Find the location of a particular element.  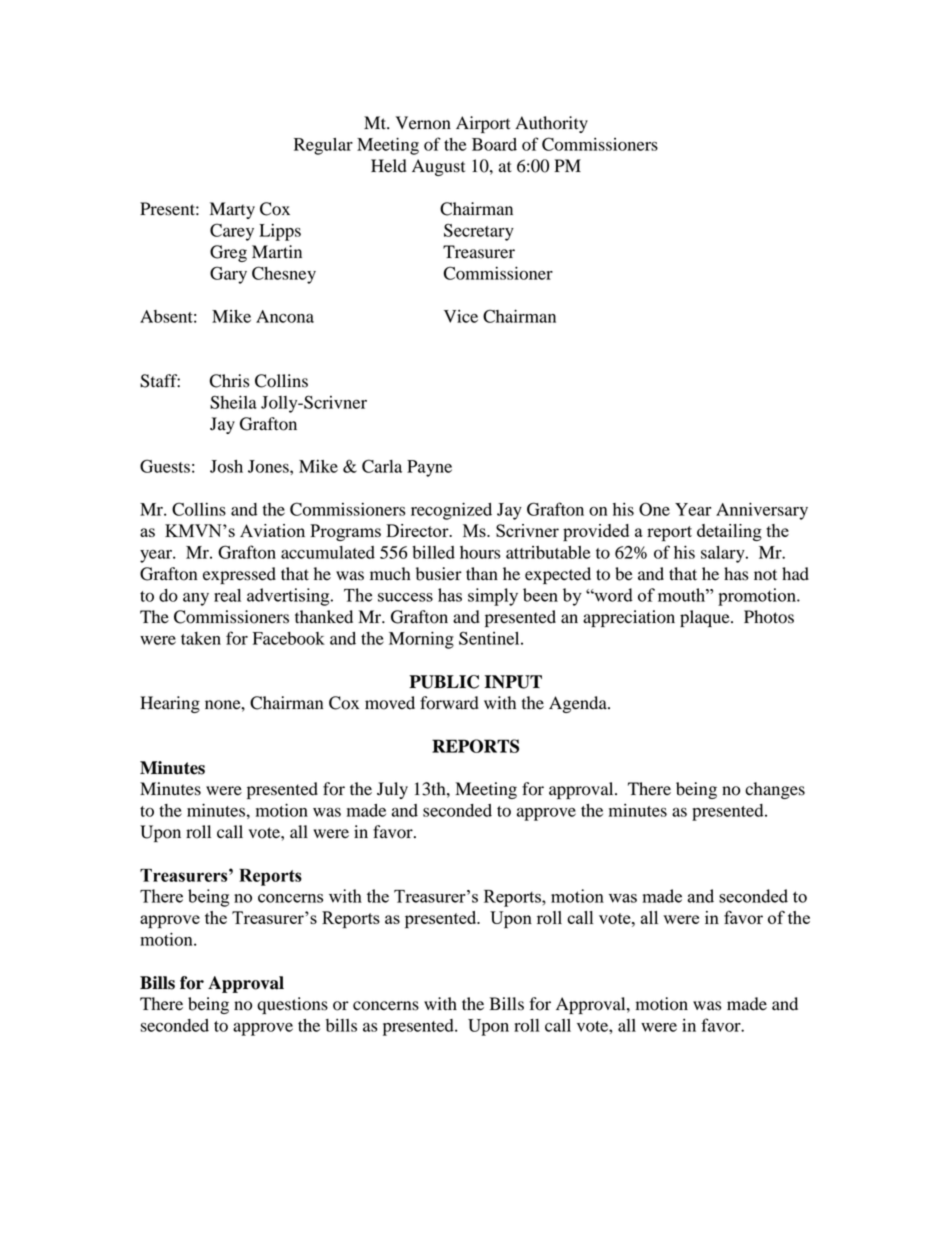

Regular is located at coordinates (323, 146).
